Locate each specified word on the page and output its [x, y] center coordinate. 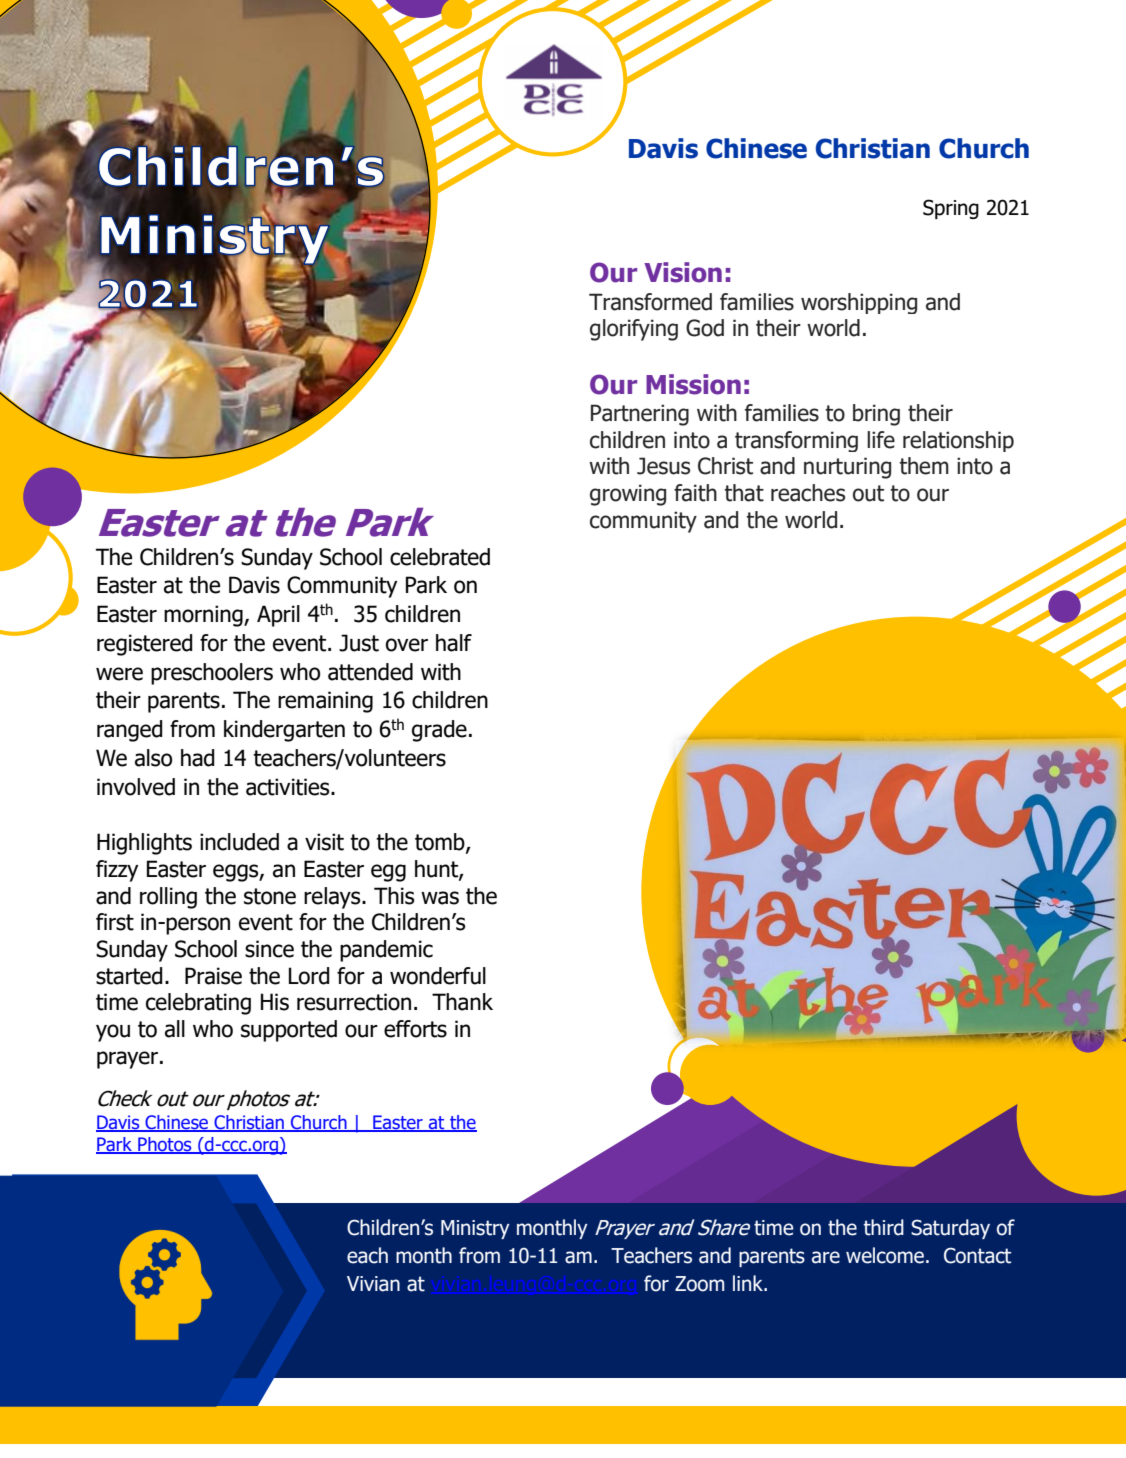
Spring [951, 209]
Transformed [650, 302]
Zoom [699, 1284]
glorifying [634, 330]
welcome [886, 1255]
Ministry [475, 1229]
